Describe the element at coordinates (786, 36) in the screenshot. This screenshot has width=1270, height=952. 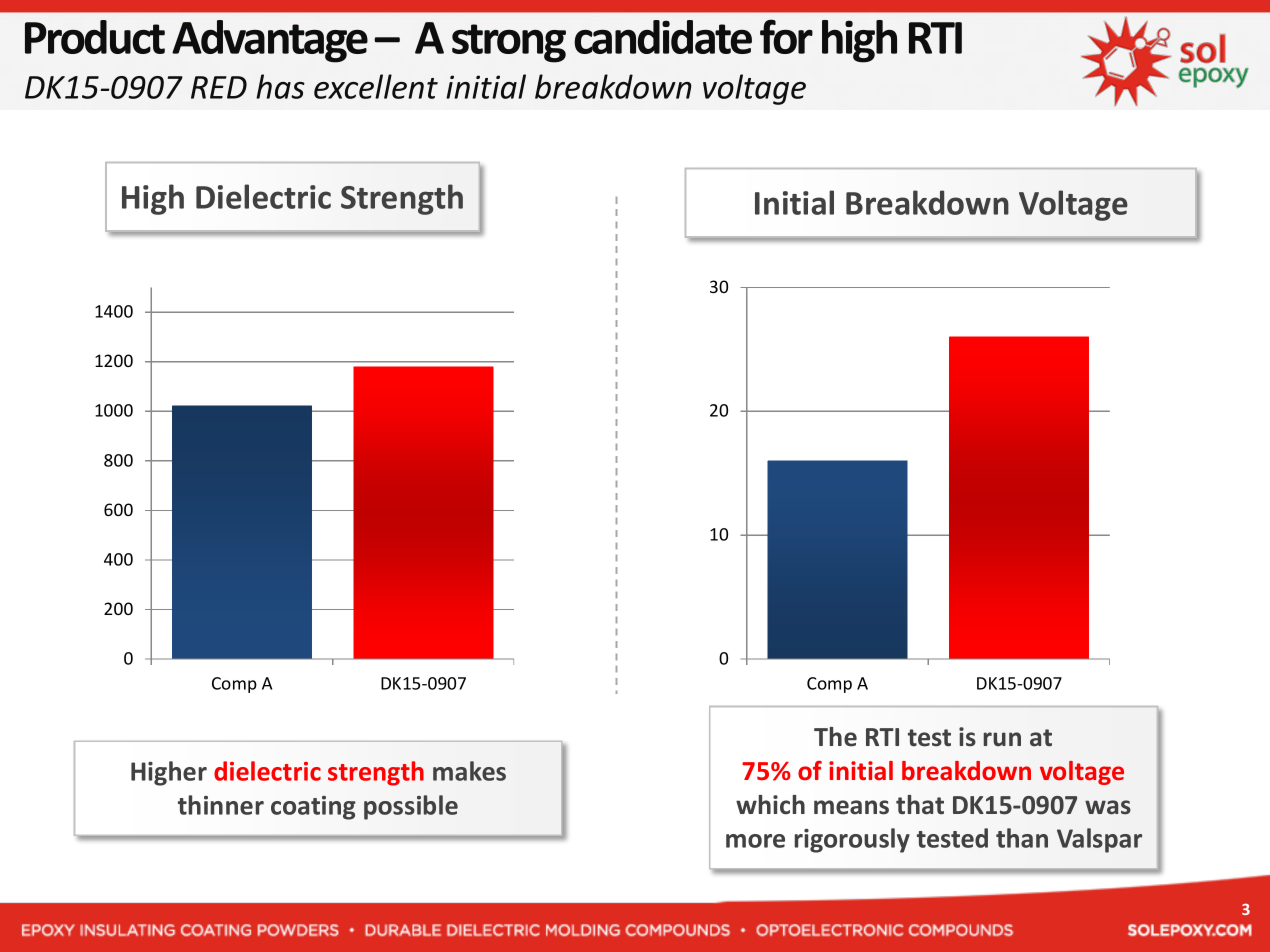
I see `for` at that location.
